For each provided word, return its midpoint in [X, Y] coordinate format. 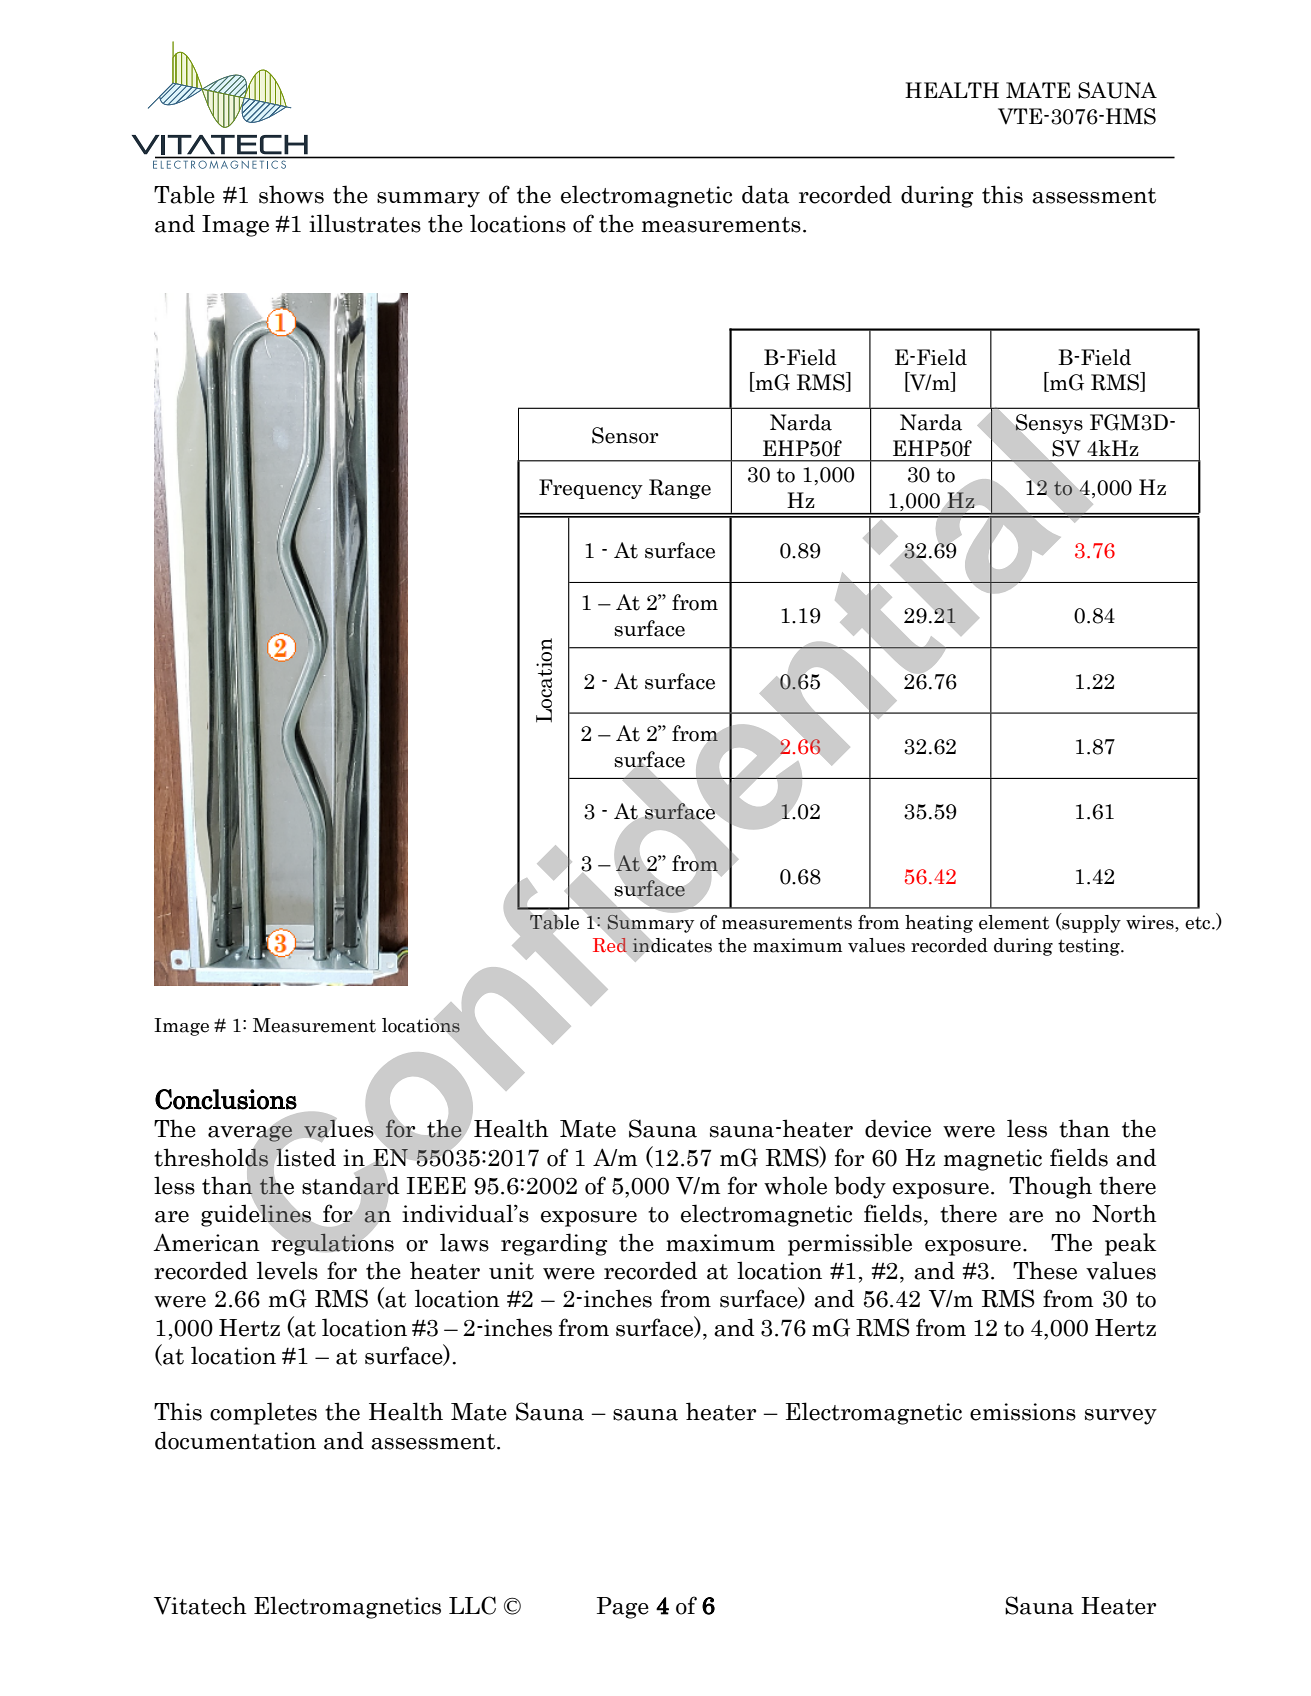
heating [939, 924]
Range [680, 489]
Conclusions [226, 1099]
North [1124, 1213]
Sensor [625, 435]
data [765, 194]
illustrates [365, 223]
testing [1090, 947]
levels [287, 1270]
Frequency [591, 489]
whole [795, 1185]
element [1014, 922]
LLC [472, 1605]
